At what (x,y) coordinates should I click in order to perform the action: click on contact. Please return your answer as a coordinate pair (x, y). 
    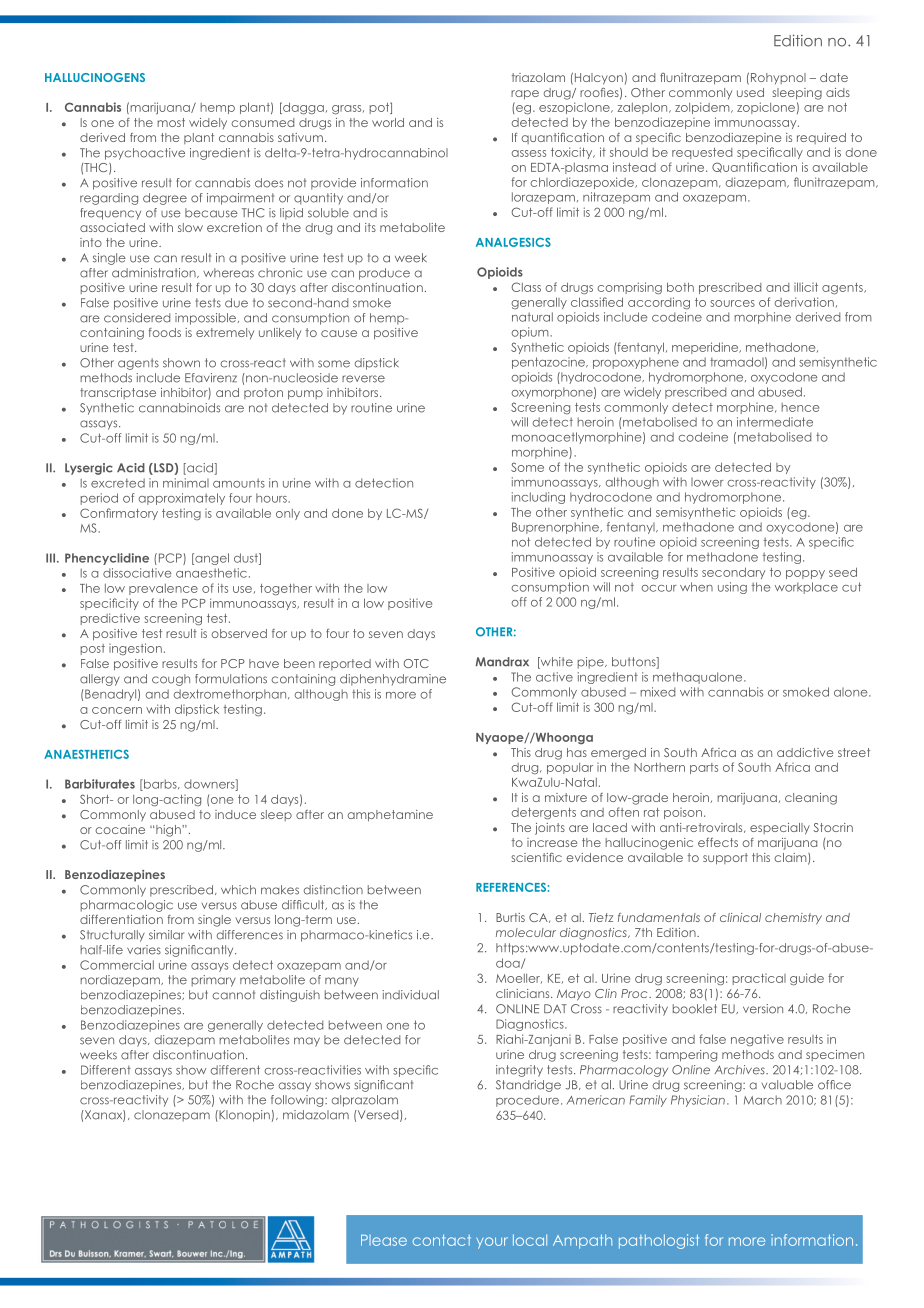
    Looking at the image, I should click on (442, 1240).
